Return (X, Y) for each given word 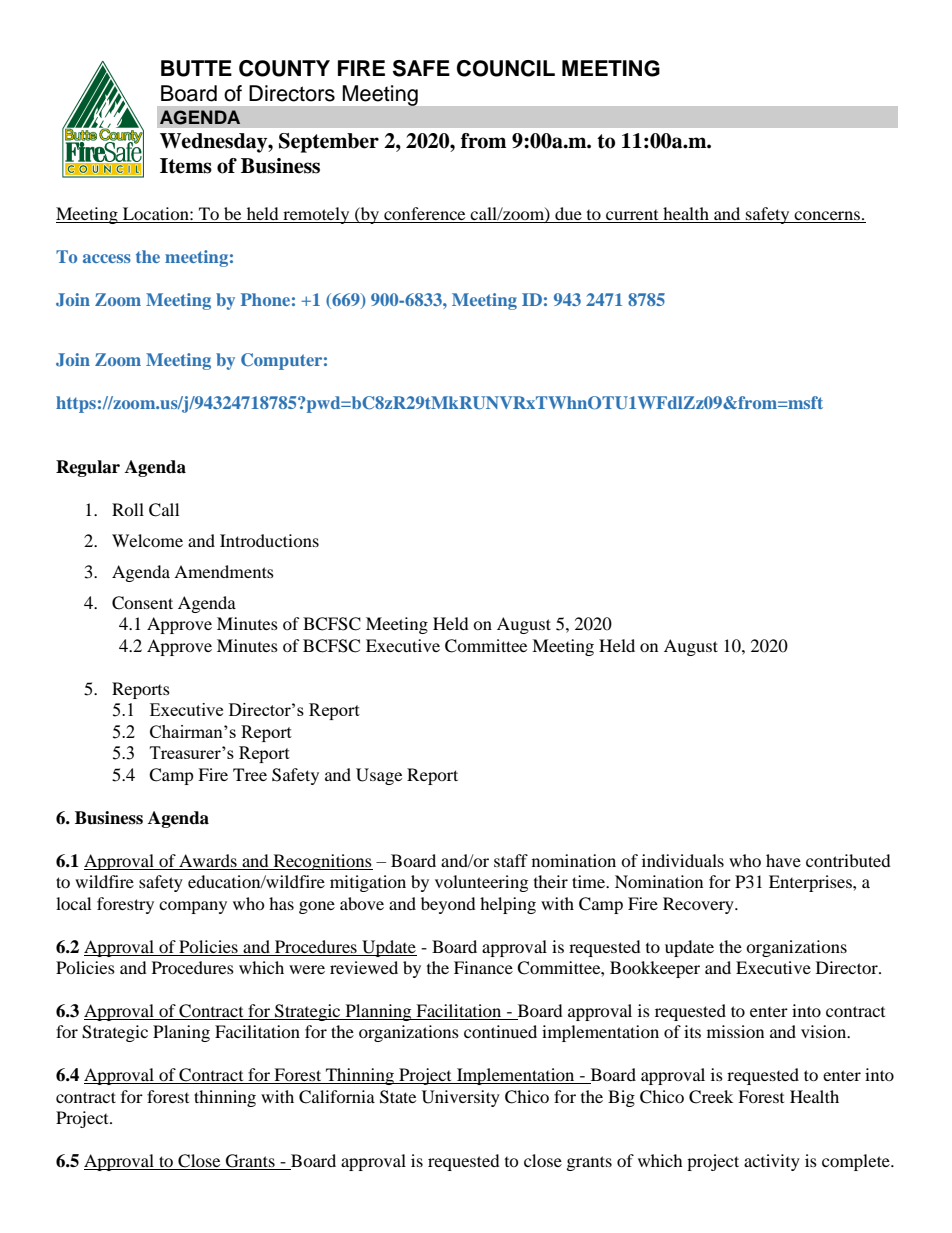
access (107, 258)
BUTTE (196, 68)
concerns (827, 217)
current (632, 216)
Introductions (269, 540)
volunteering (481, 883)
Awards (208, 860)
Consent (142, 603)
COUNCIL (506, 68)
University (461, 1098)
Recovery (699, 905)
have (783, 860)
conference (425, 215)
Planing (181, 1033)
